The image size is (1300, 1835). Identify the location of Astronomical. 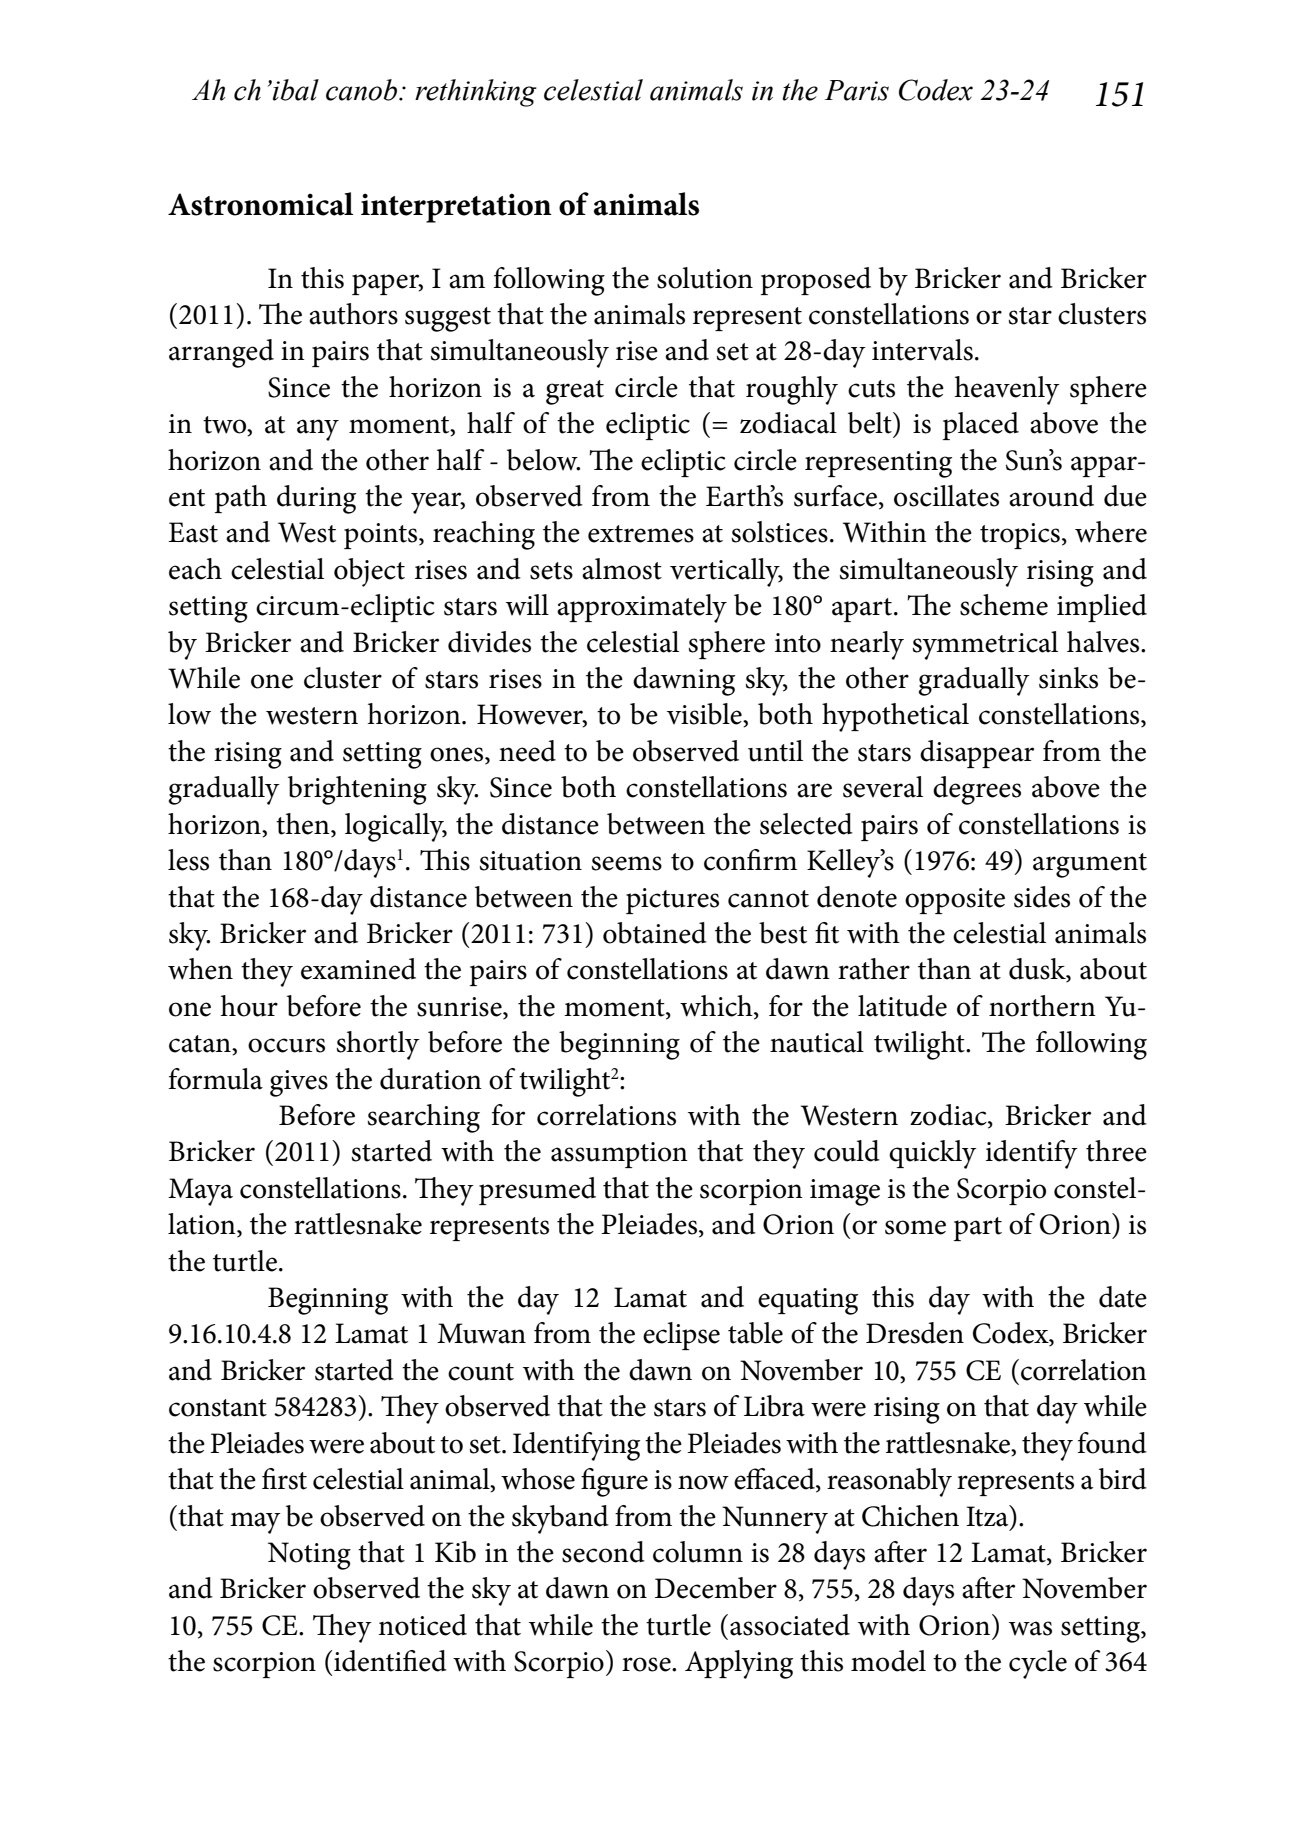
(260, 204).
